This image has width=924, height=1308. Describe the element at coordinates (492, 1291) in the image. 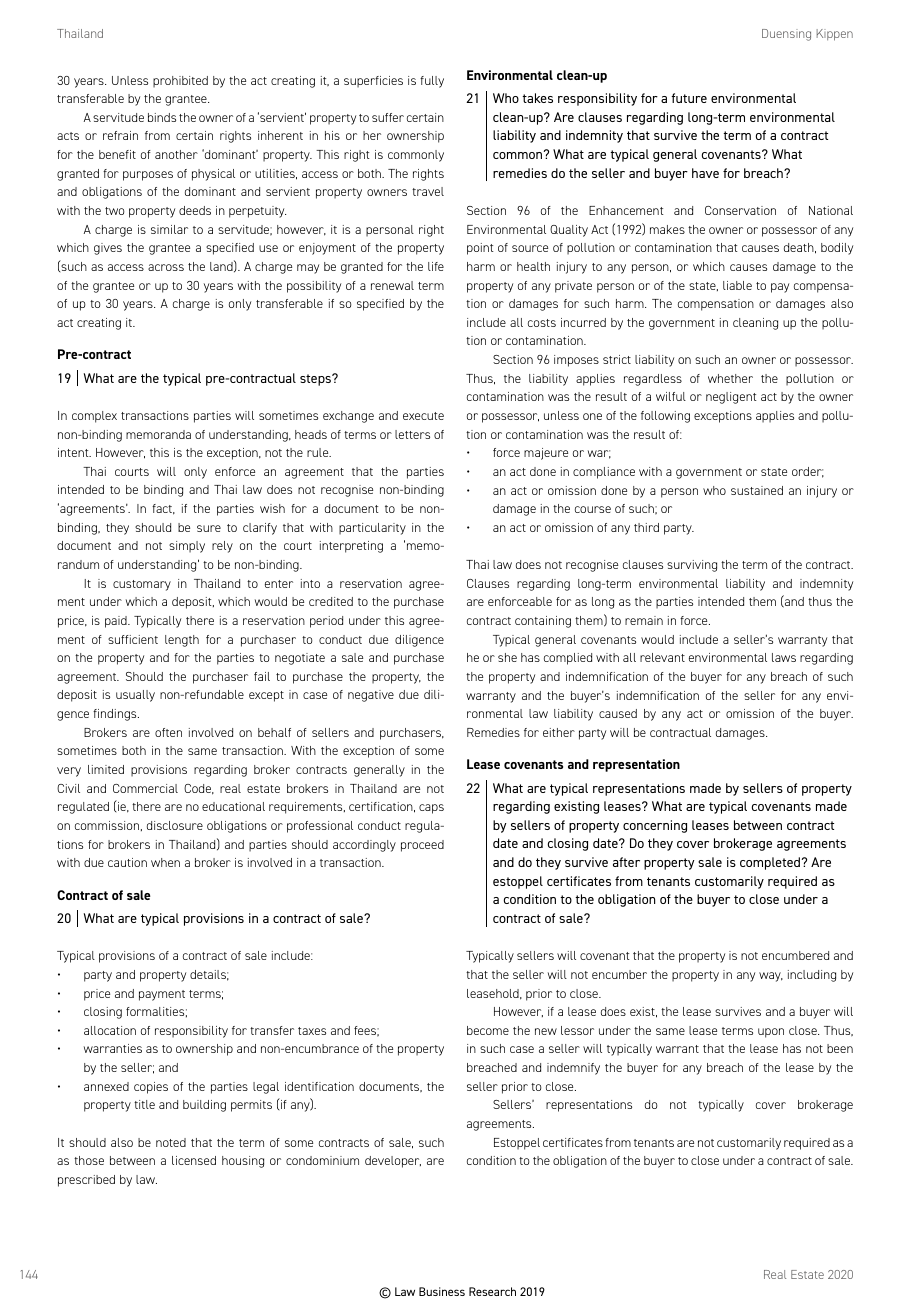

I see `Research` at that location.
